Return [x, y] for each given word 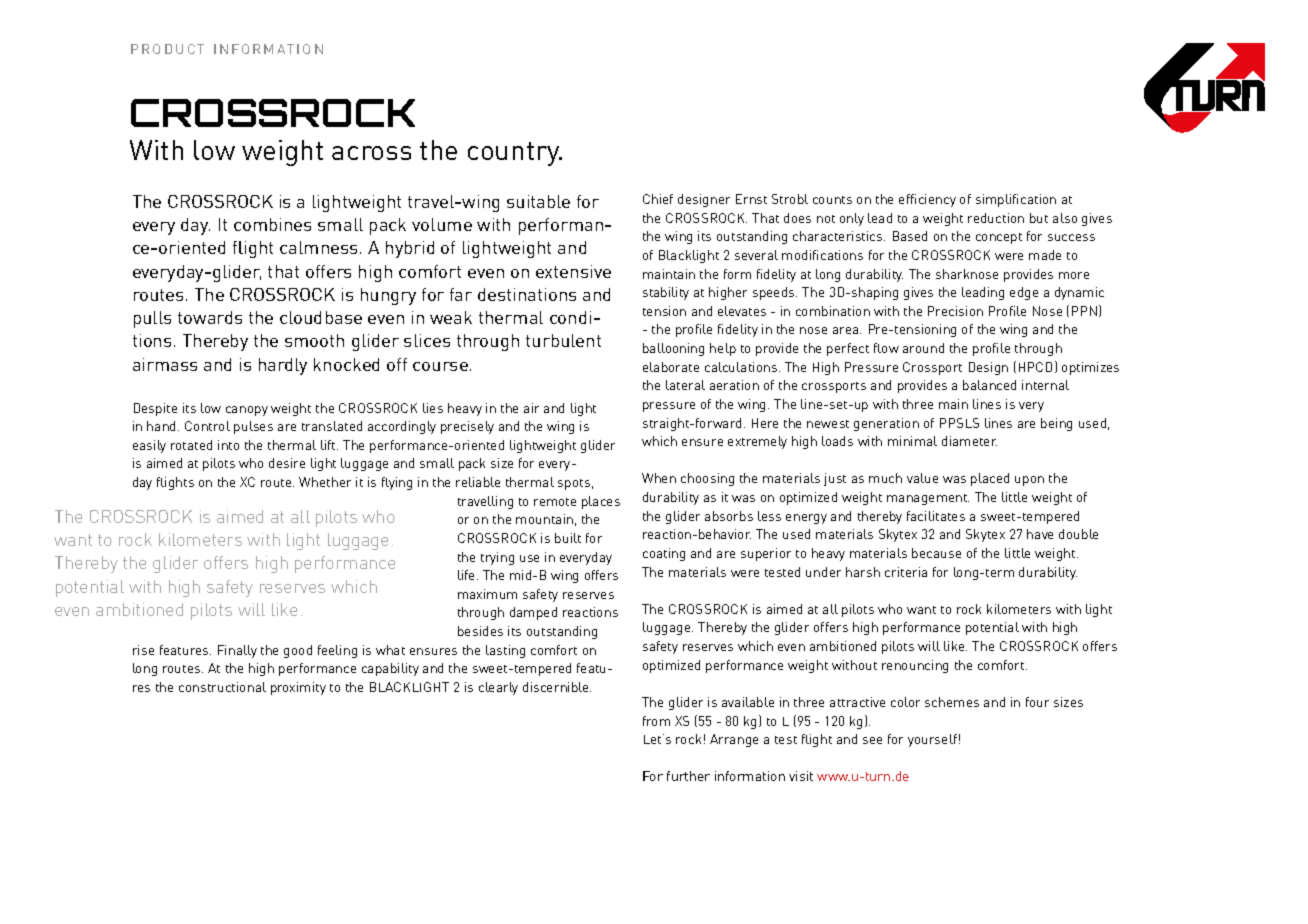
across [371, 153]
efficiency [927, 200]
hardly [283, 366]
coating [664, 554]
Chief [658, 199]
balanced [989, 385]
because [936, 553]
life [468, 575]
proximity [298, 688]
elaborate [671, 367]
